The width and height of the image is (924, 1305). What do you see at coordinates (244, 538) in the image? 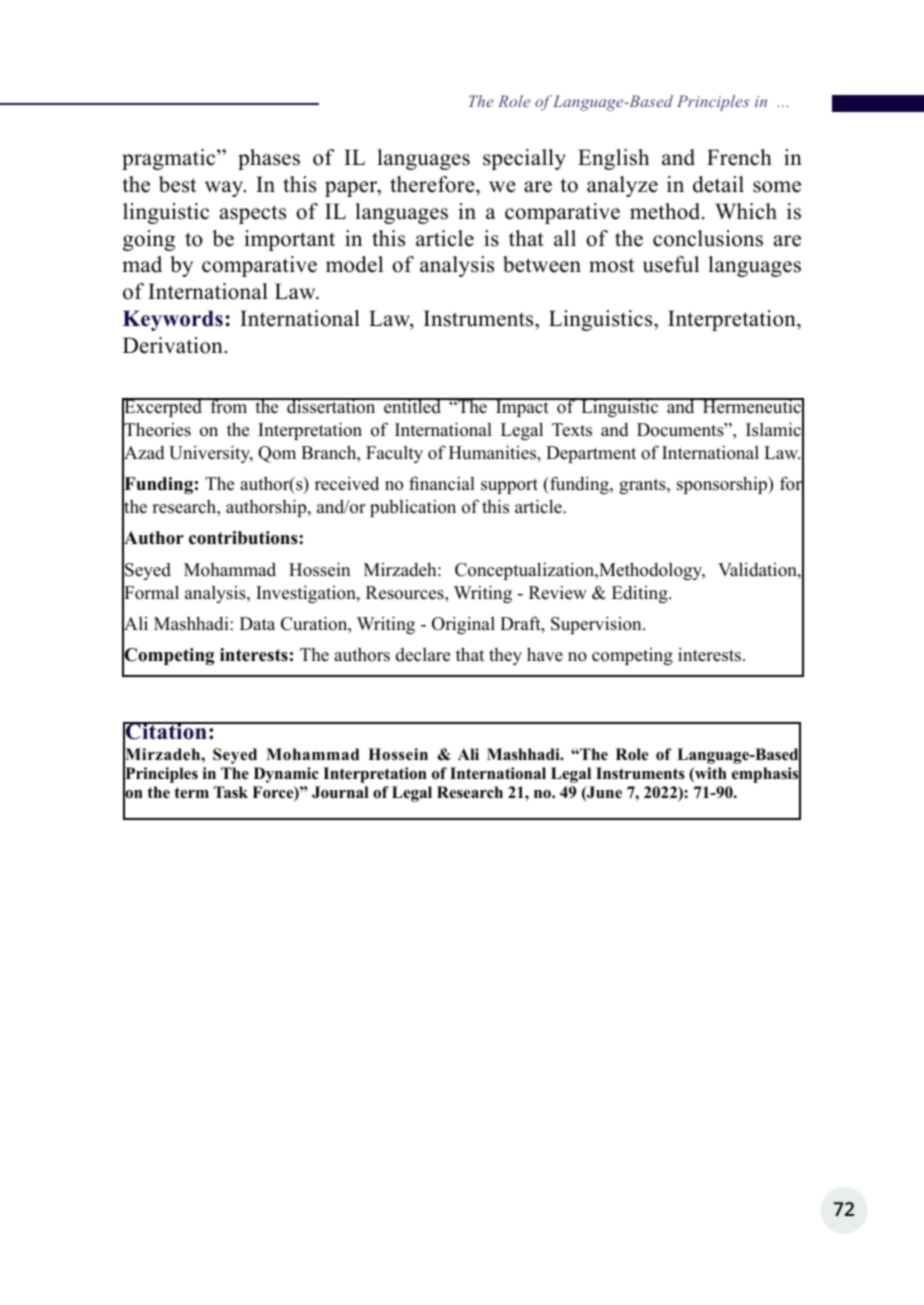
I see `contributions` at bounding box center [244, 538].
